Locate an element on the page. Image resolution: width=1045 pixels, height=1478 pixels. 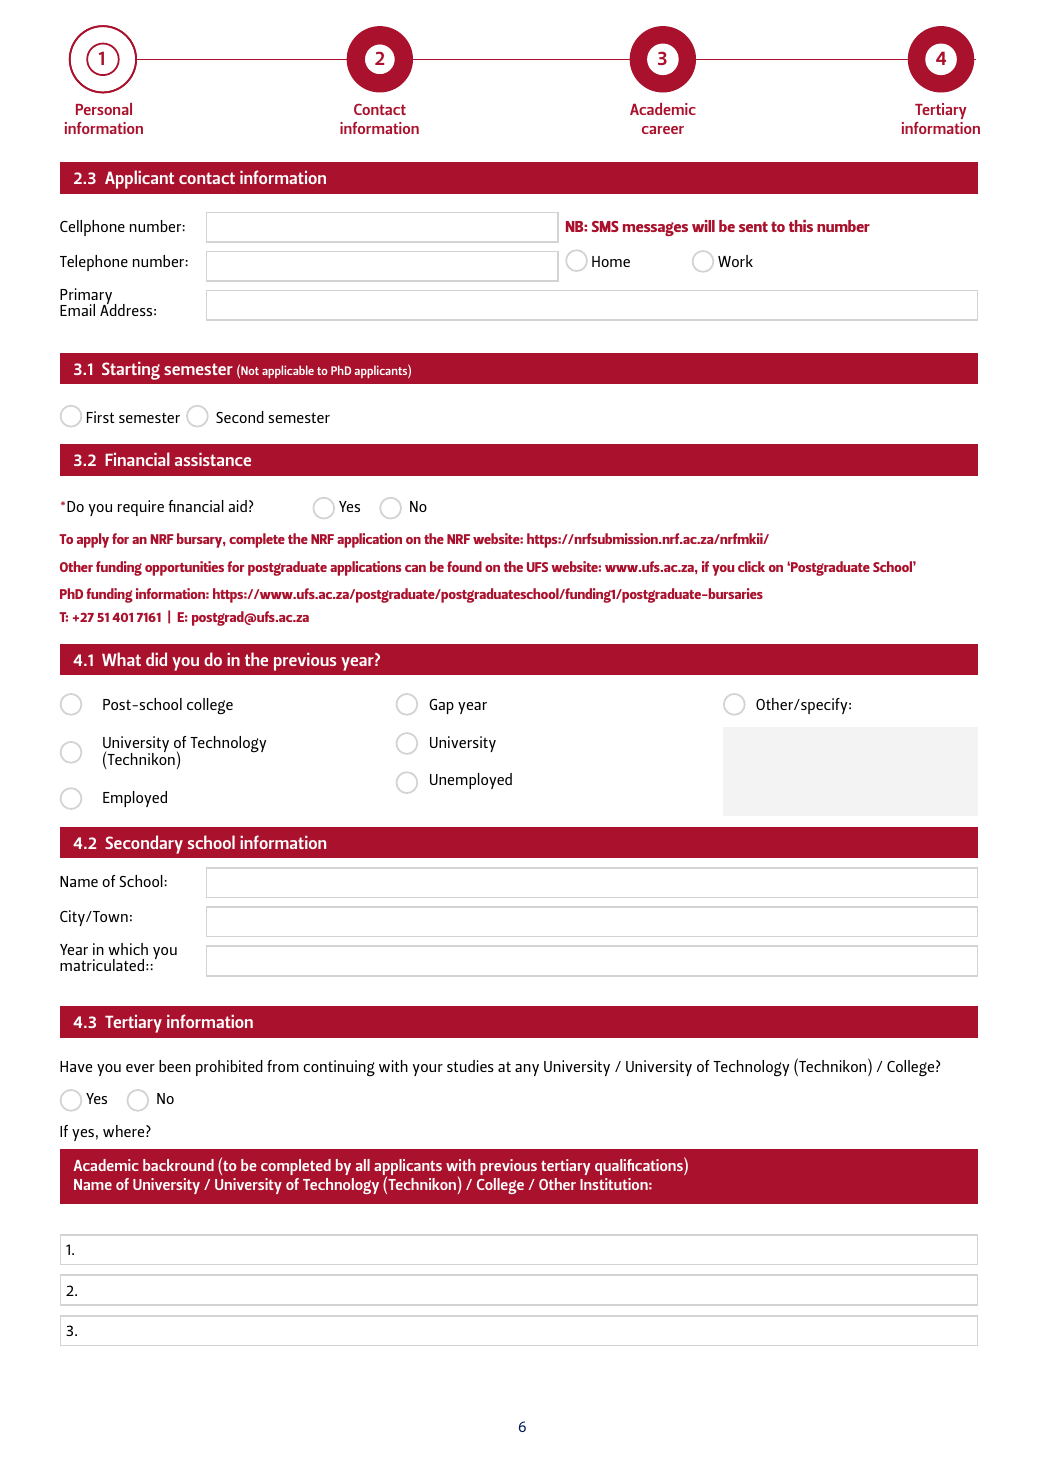
click is located at coordinates (751, 566).
